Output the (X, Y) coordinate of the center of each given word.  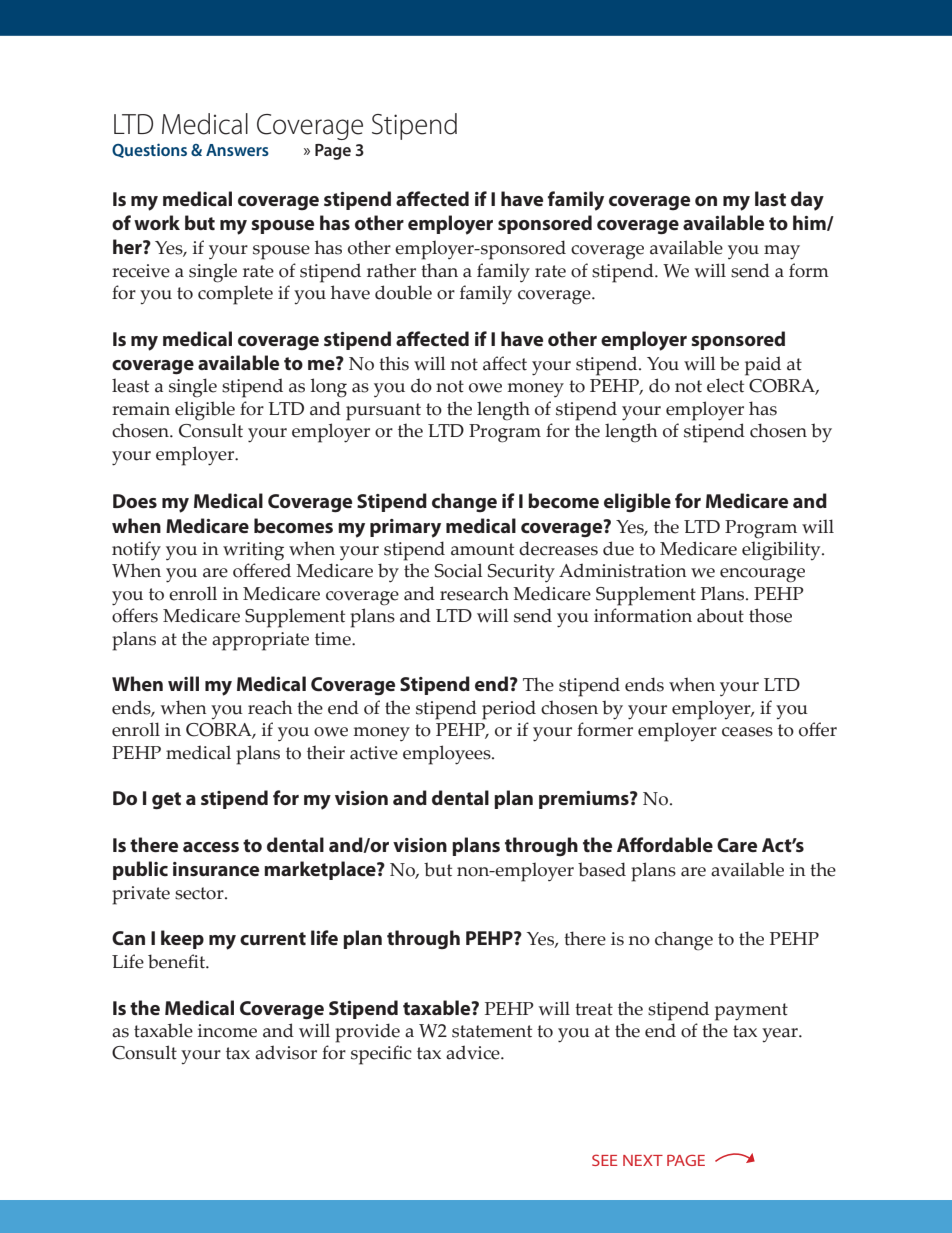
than (439, 270)
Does (135, 501)
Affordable (665, 844)
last (770, 198)
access (211, 847)
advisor (286, 1052)
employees (448, 755)
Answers (237, 150)
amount (482, 549)
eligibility (782, 551)
